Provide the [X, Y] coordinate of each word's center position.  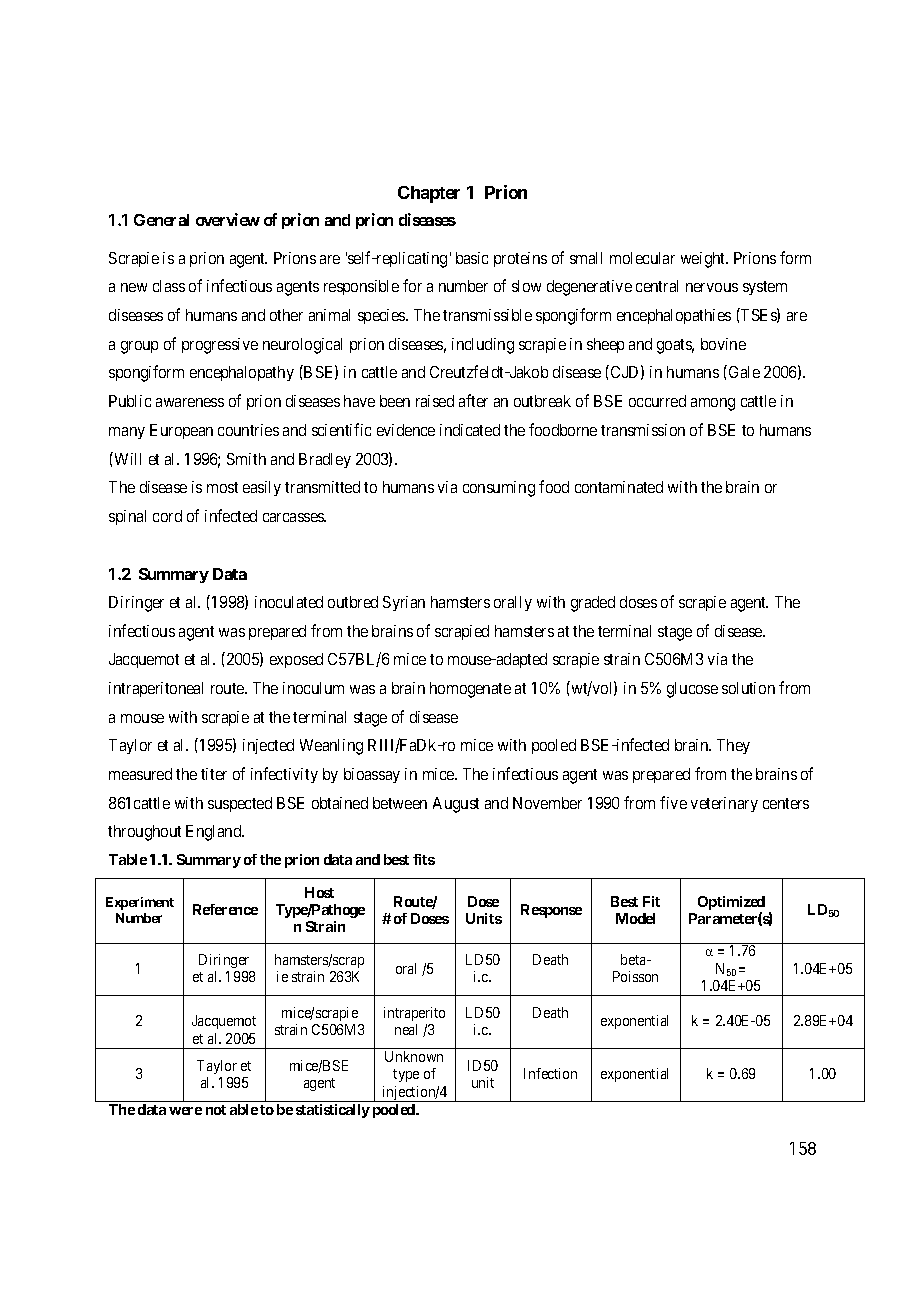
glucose [692, 690]
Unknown [414, 1056]
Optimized [731, 904]
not [216, 1110]
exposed [296, 660]
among [713, 404]
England [215, 833]
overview [228, 219]
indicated [470, 430]
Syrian [404, 603]
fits [424, 859]
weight [704, 260]
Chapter [429, 194]
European [181, 431]
